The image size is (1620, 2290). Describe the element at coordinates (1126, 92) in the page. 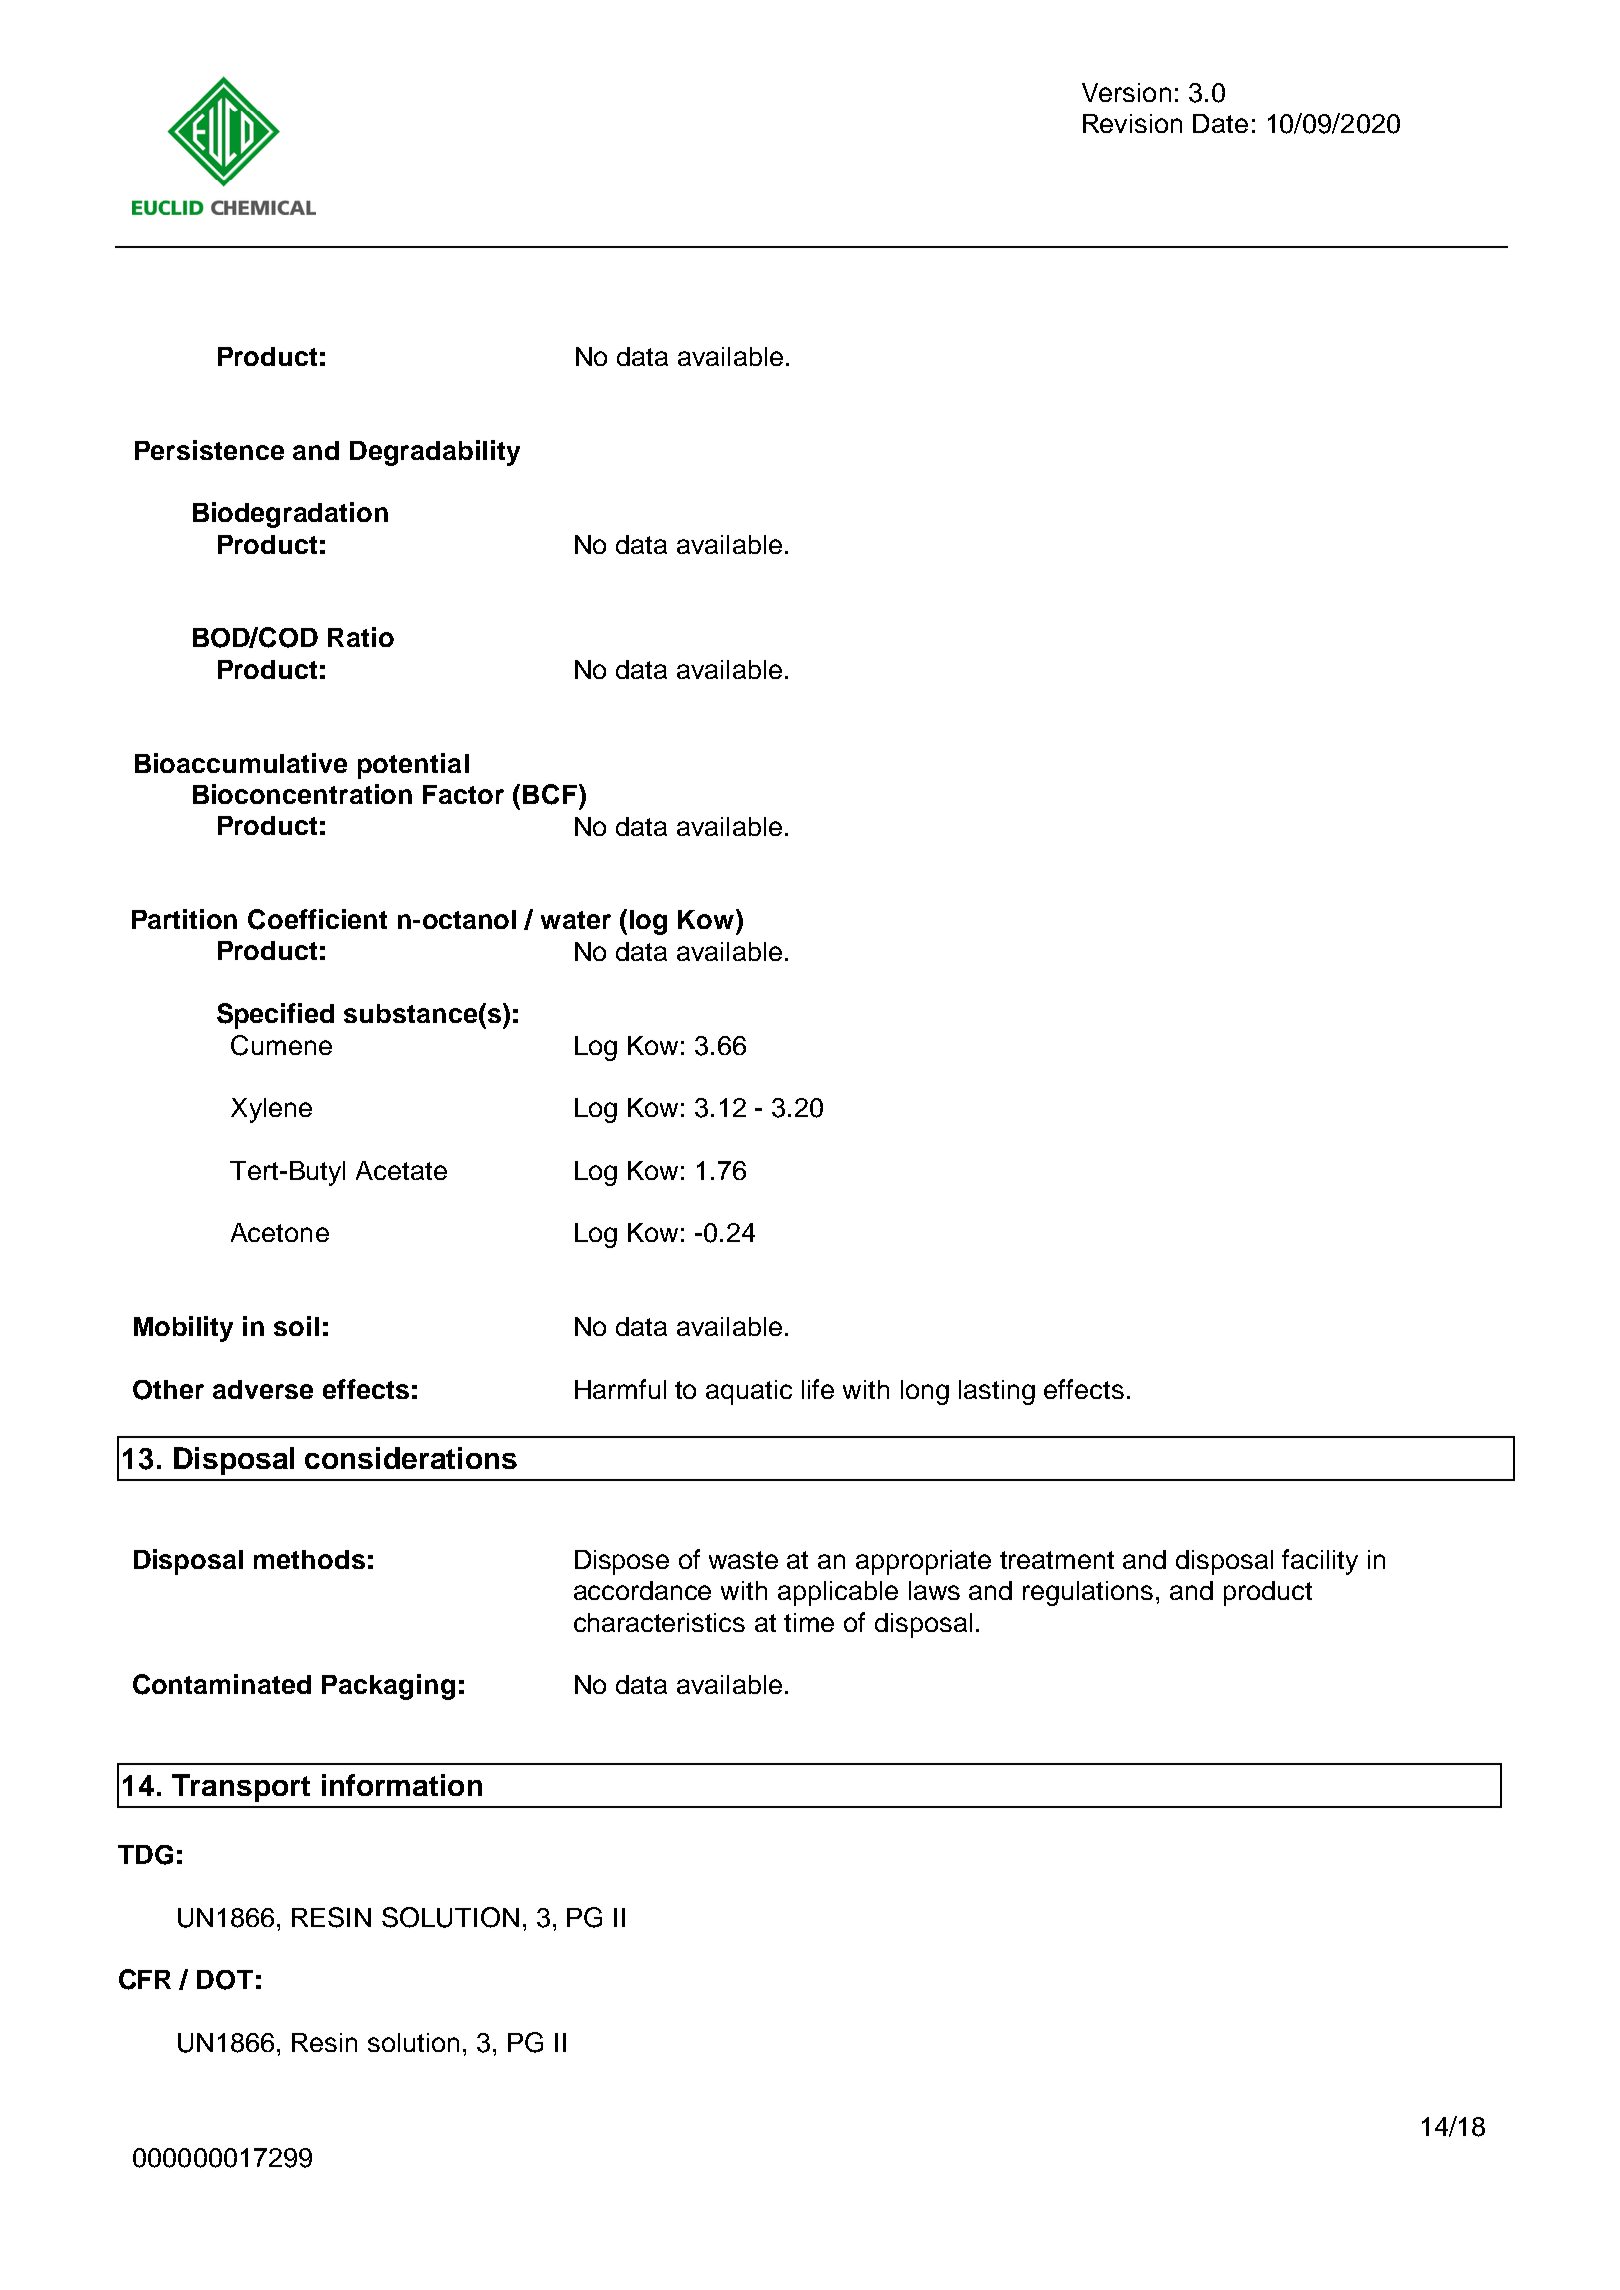

I see `Version` at that location.
